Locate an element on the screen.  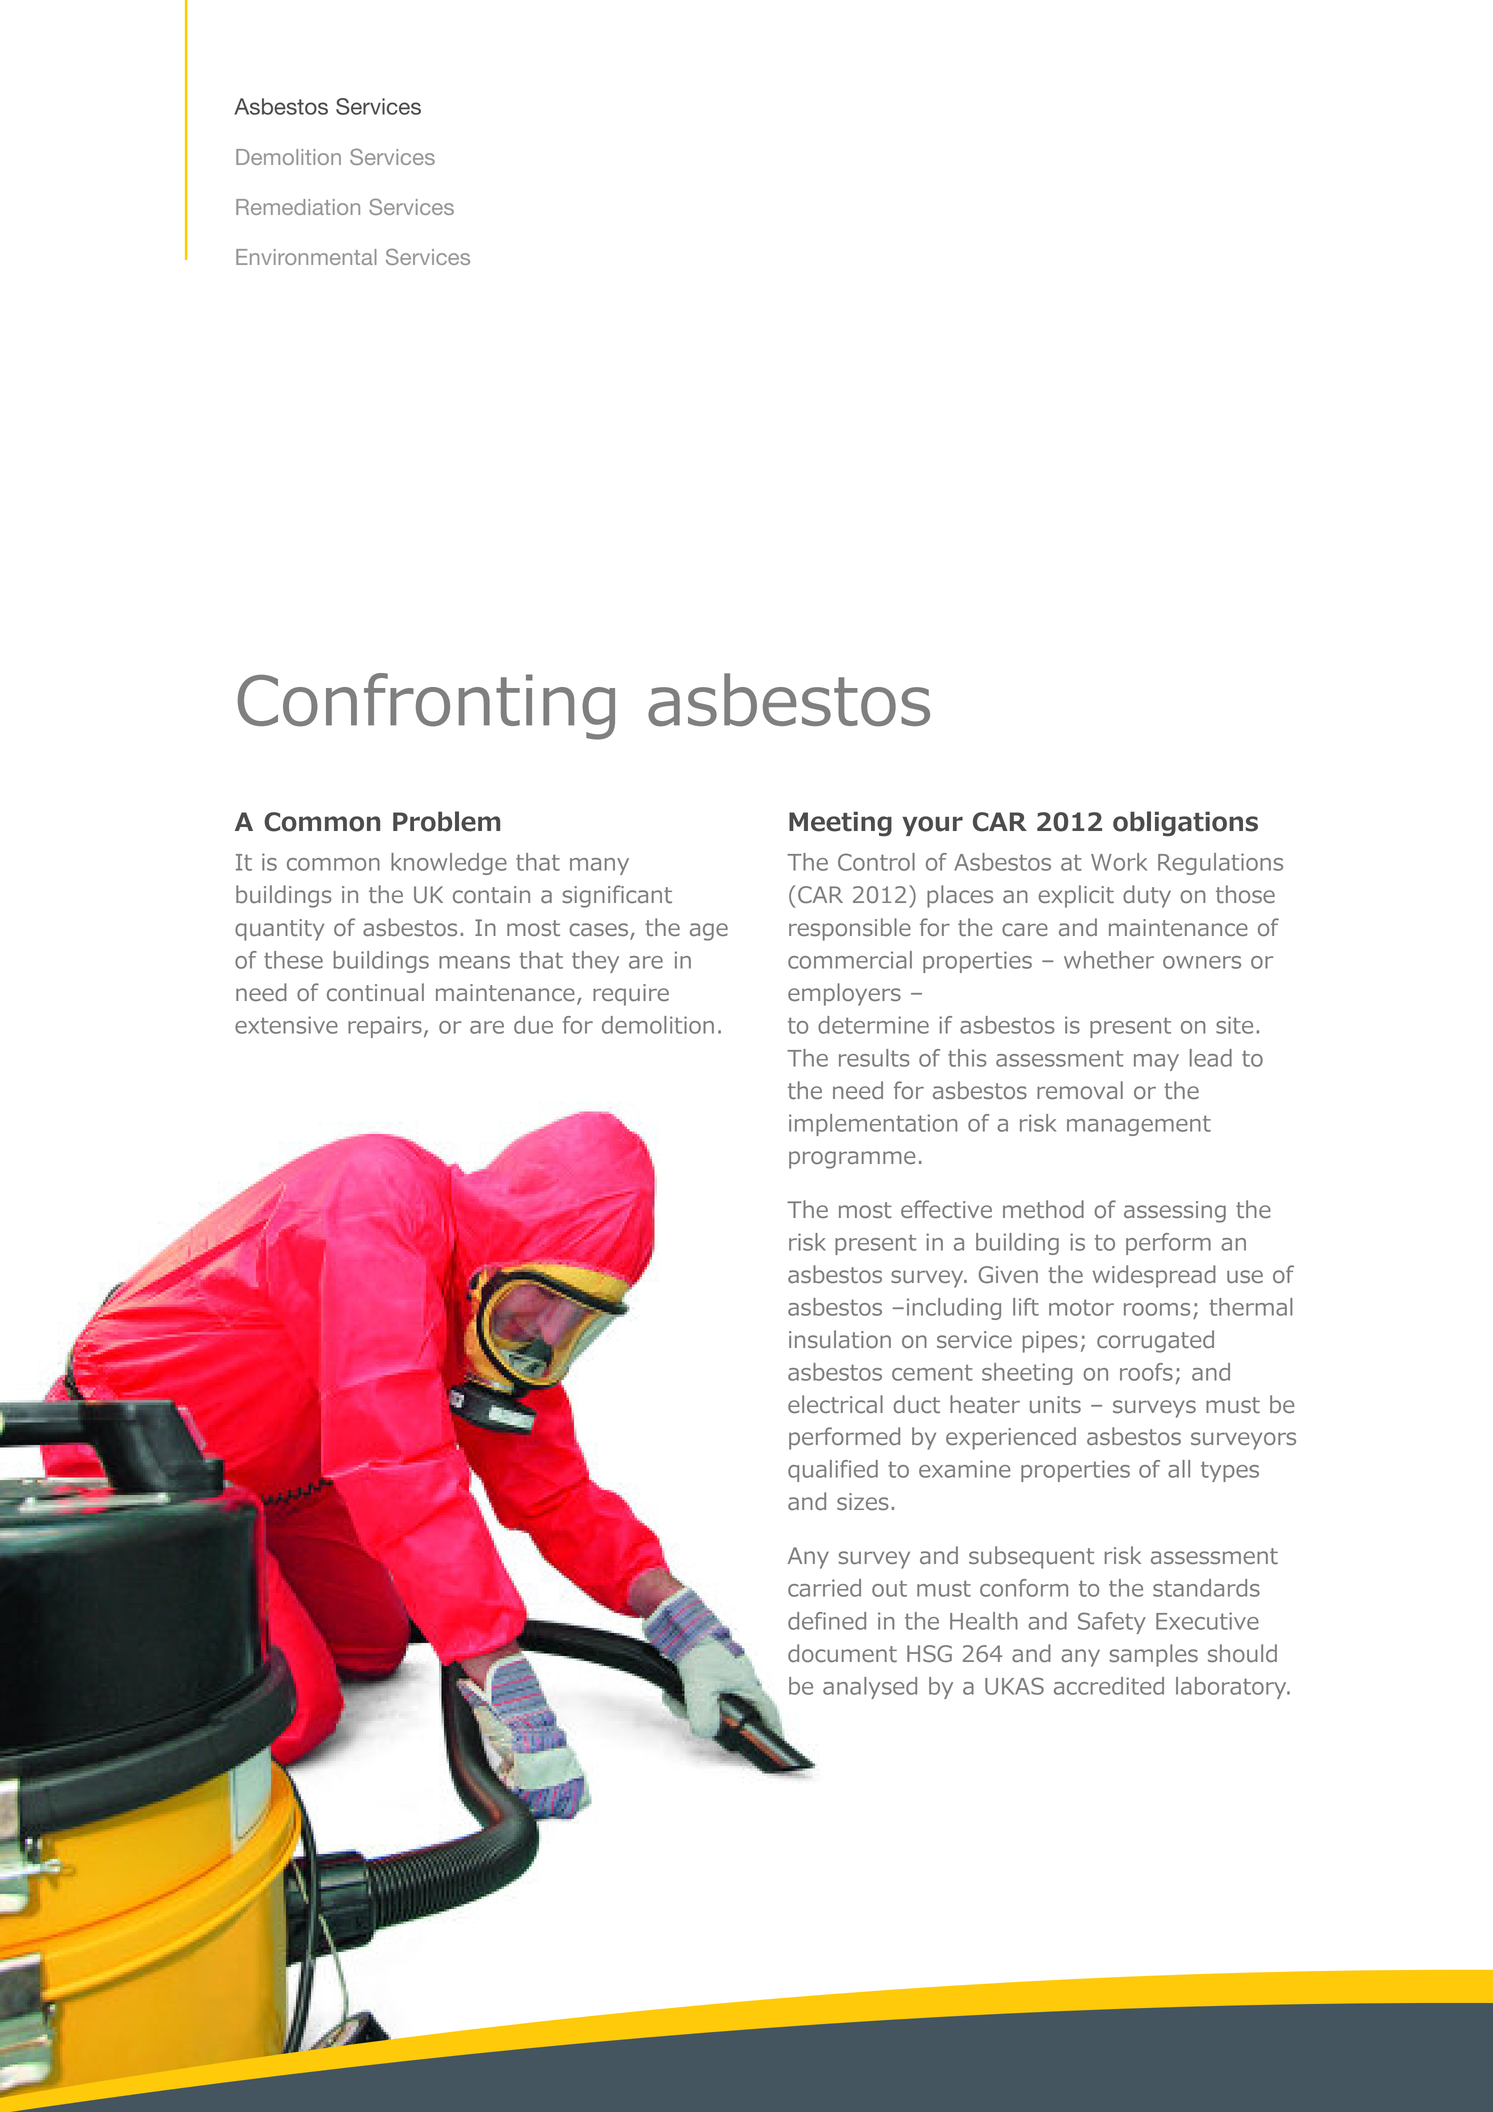
defined is located at coordinates (827, 1621).
